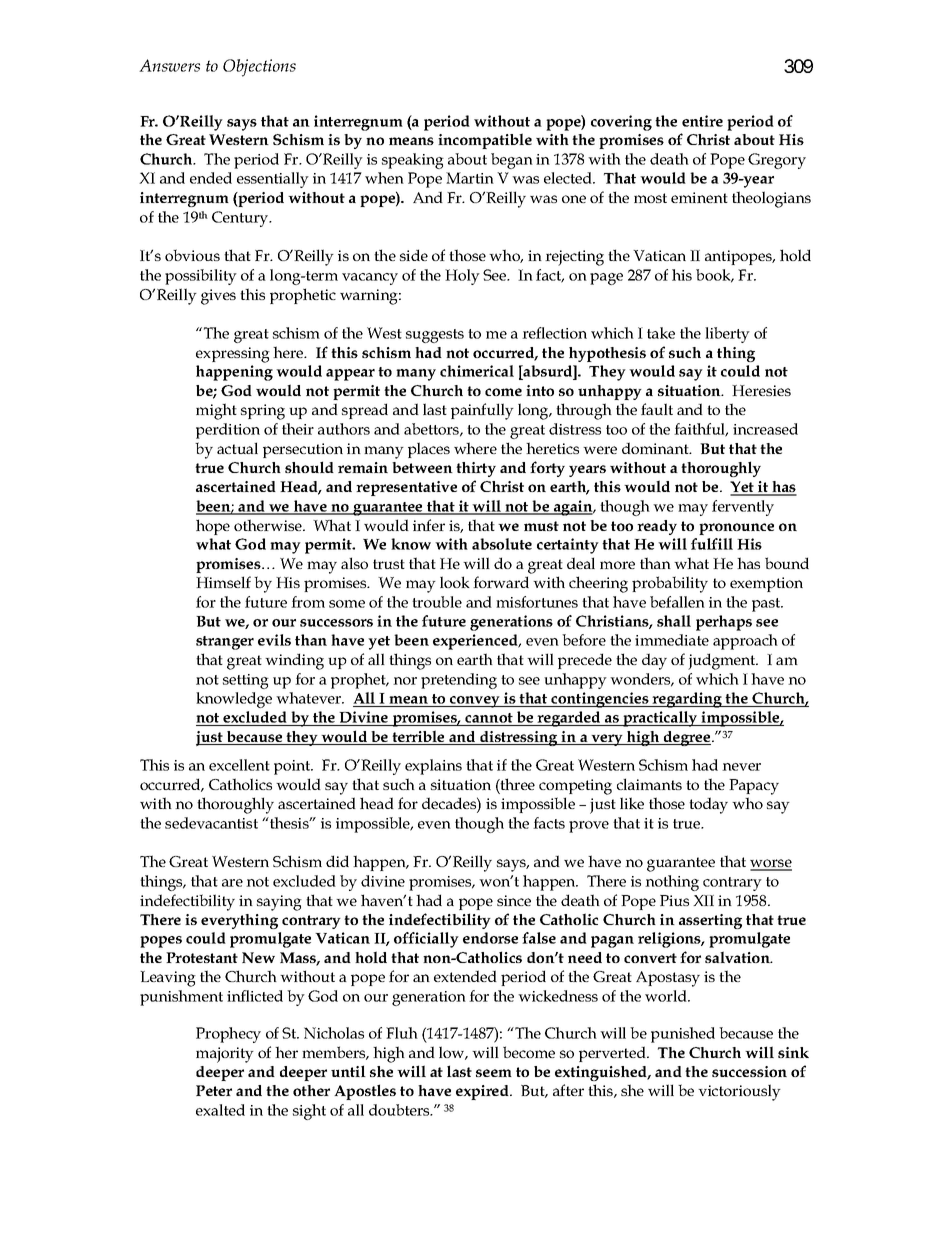  Describe the element at coordinates (233, 355) in the image. I see `expressing` at that location.
